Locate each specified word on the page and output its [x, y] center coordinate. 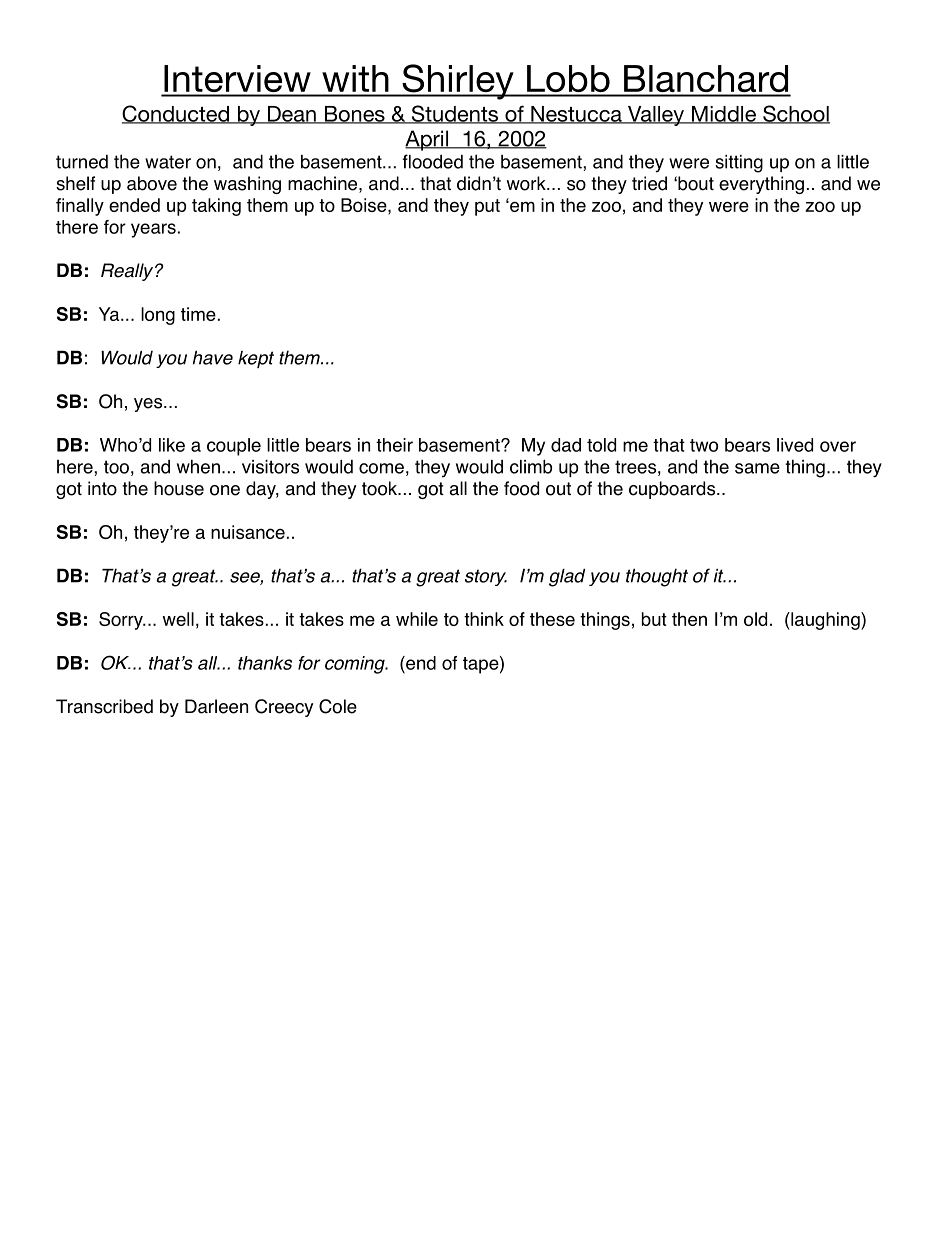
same [757, 468]
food [521, 488]
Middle [723, 115]
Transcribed [104, 706]
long [158, 316]
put [487, 207]
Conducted [176, 114]
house [179, 488]
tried [649, 183]
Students [454, 114]
